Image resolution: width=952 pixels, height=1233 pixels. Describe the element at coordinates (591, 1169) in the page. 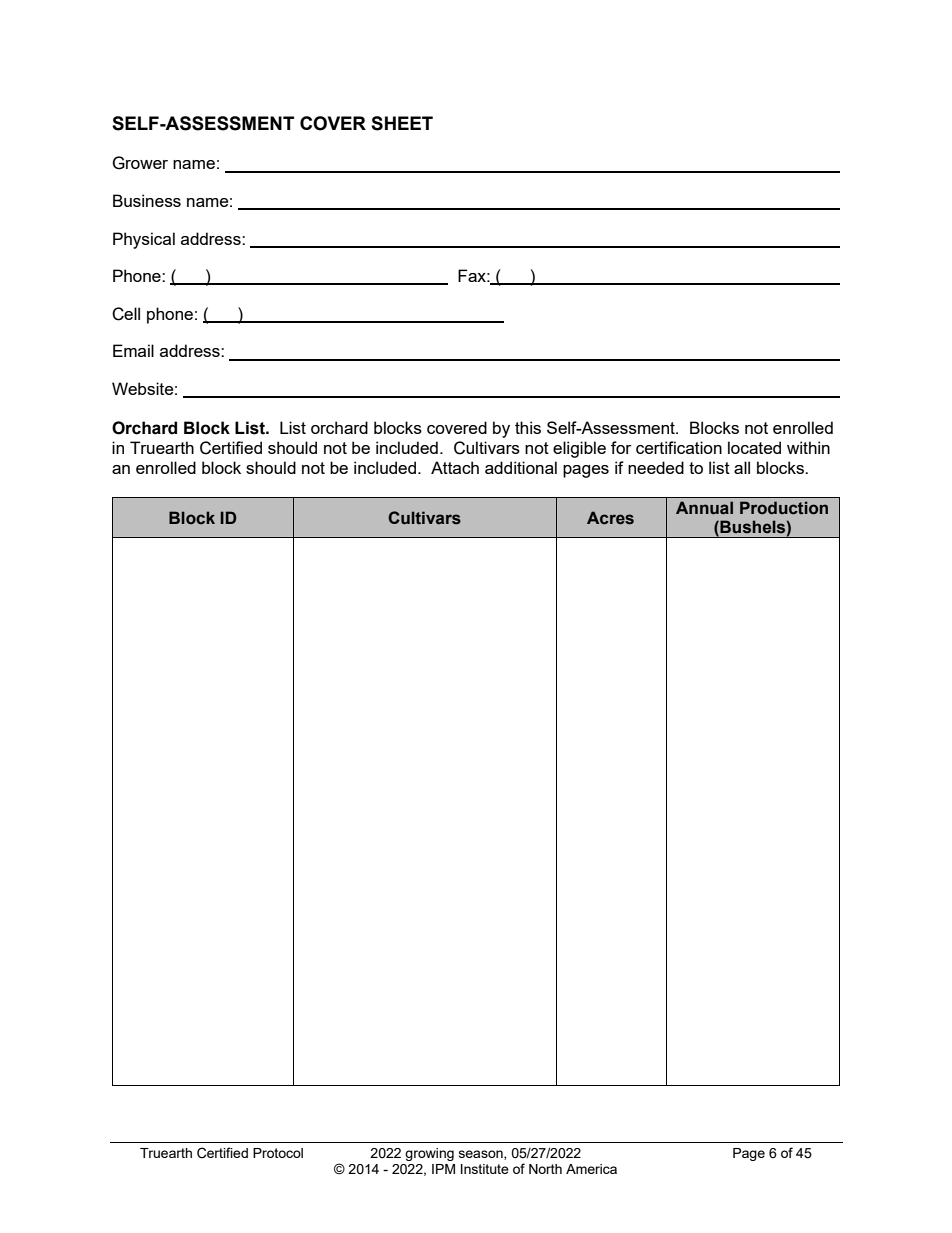

I see `America` at that location.
